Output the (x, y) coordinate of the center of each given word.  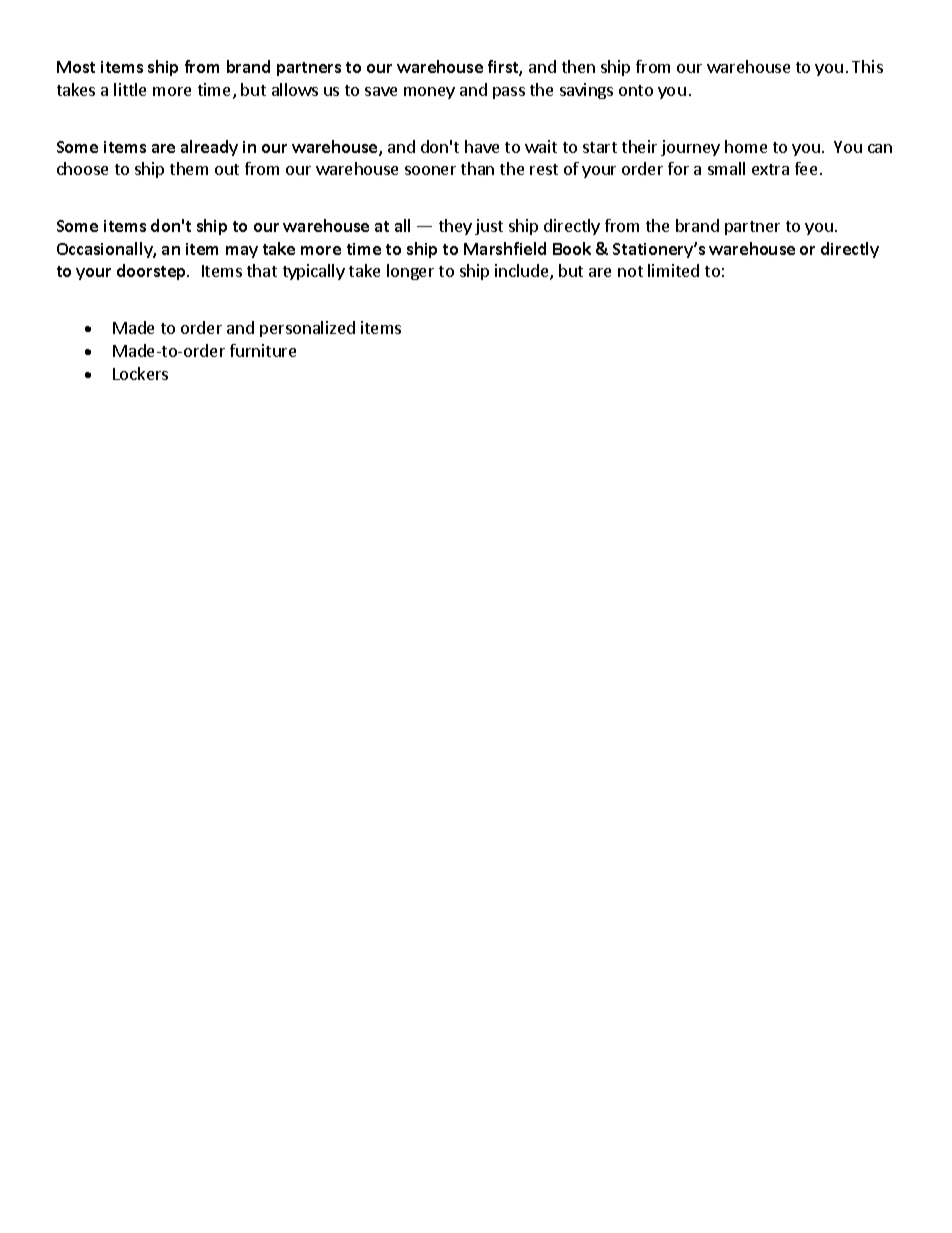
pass (509, 93)
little (130, 89)
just (489, 227)
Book (572, 248)
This (867, 66)
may (242, 252)
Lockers (140, 373)
